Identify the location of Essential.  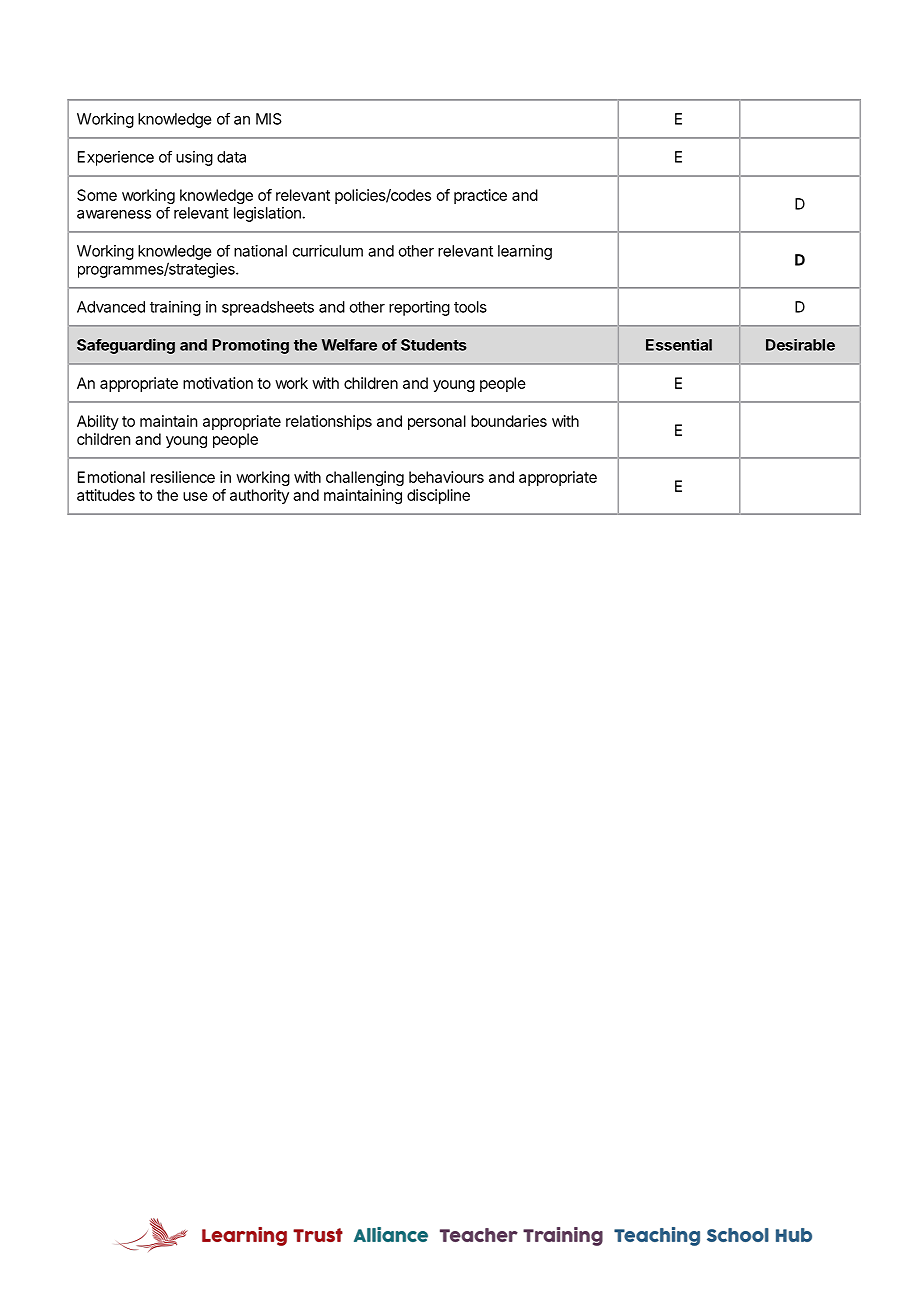
(679, 344).
